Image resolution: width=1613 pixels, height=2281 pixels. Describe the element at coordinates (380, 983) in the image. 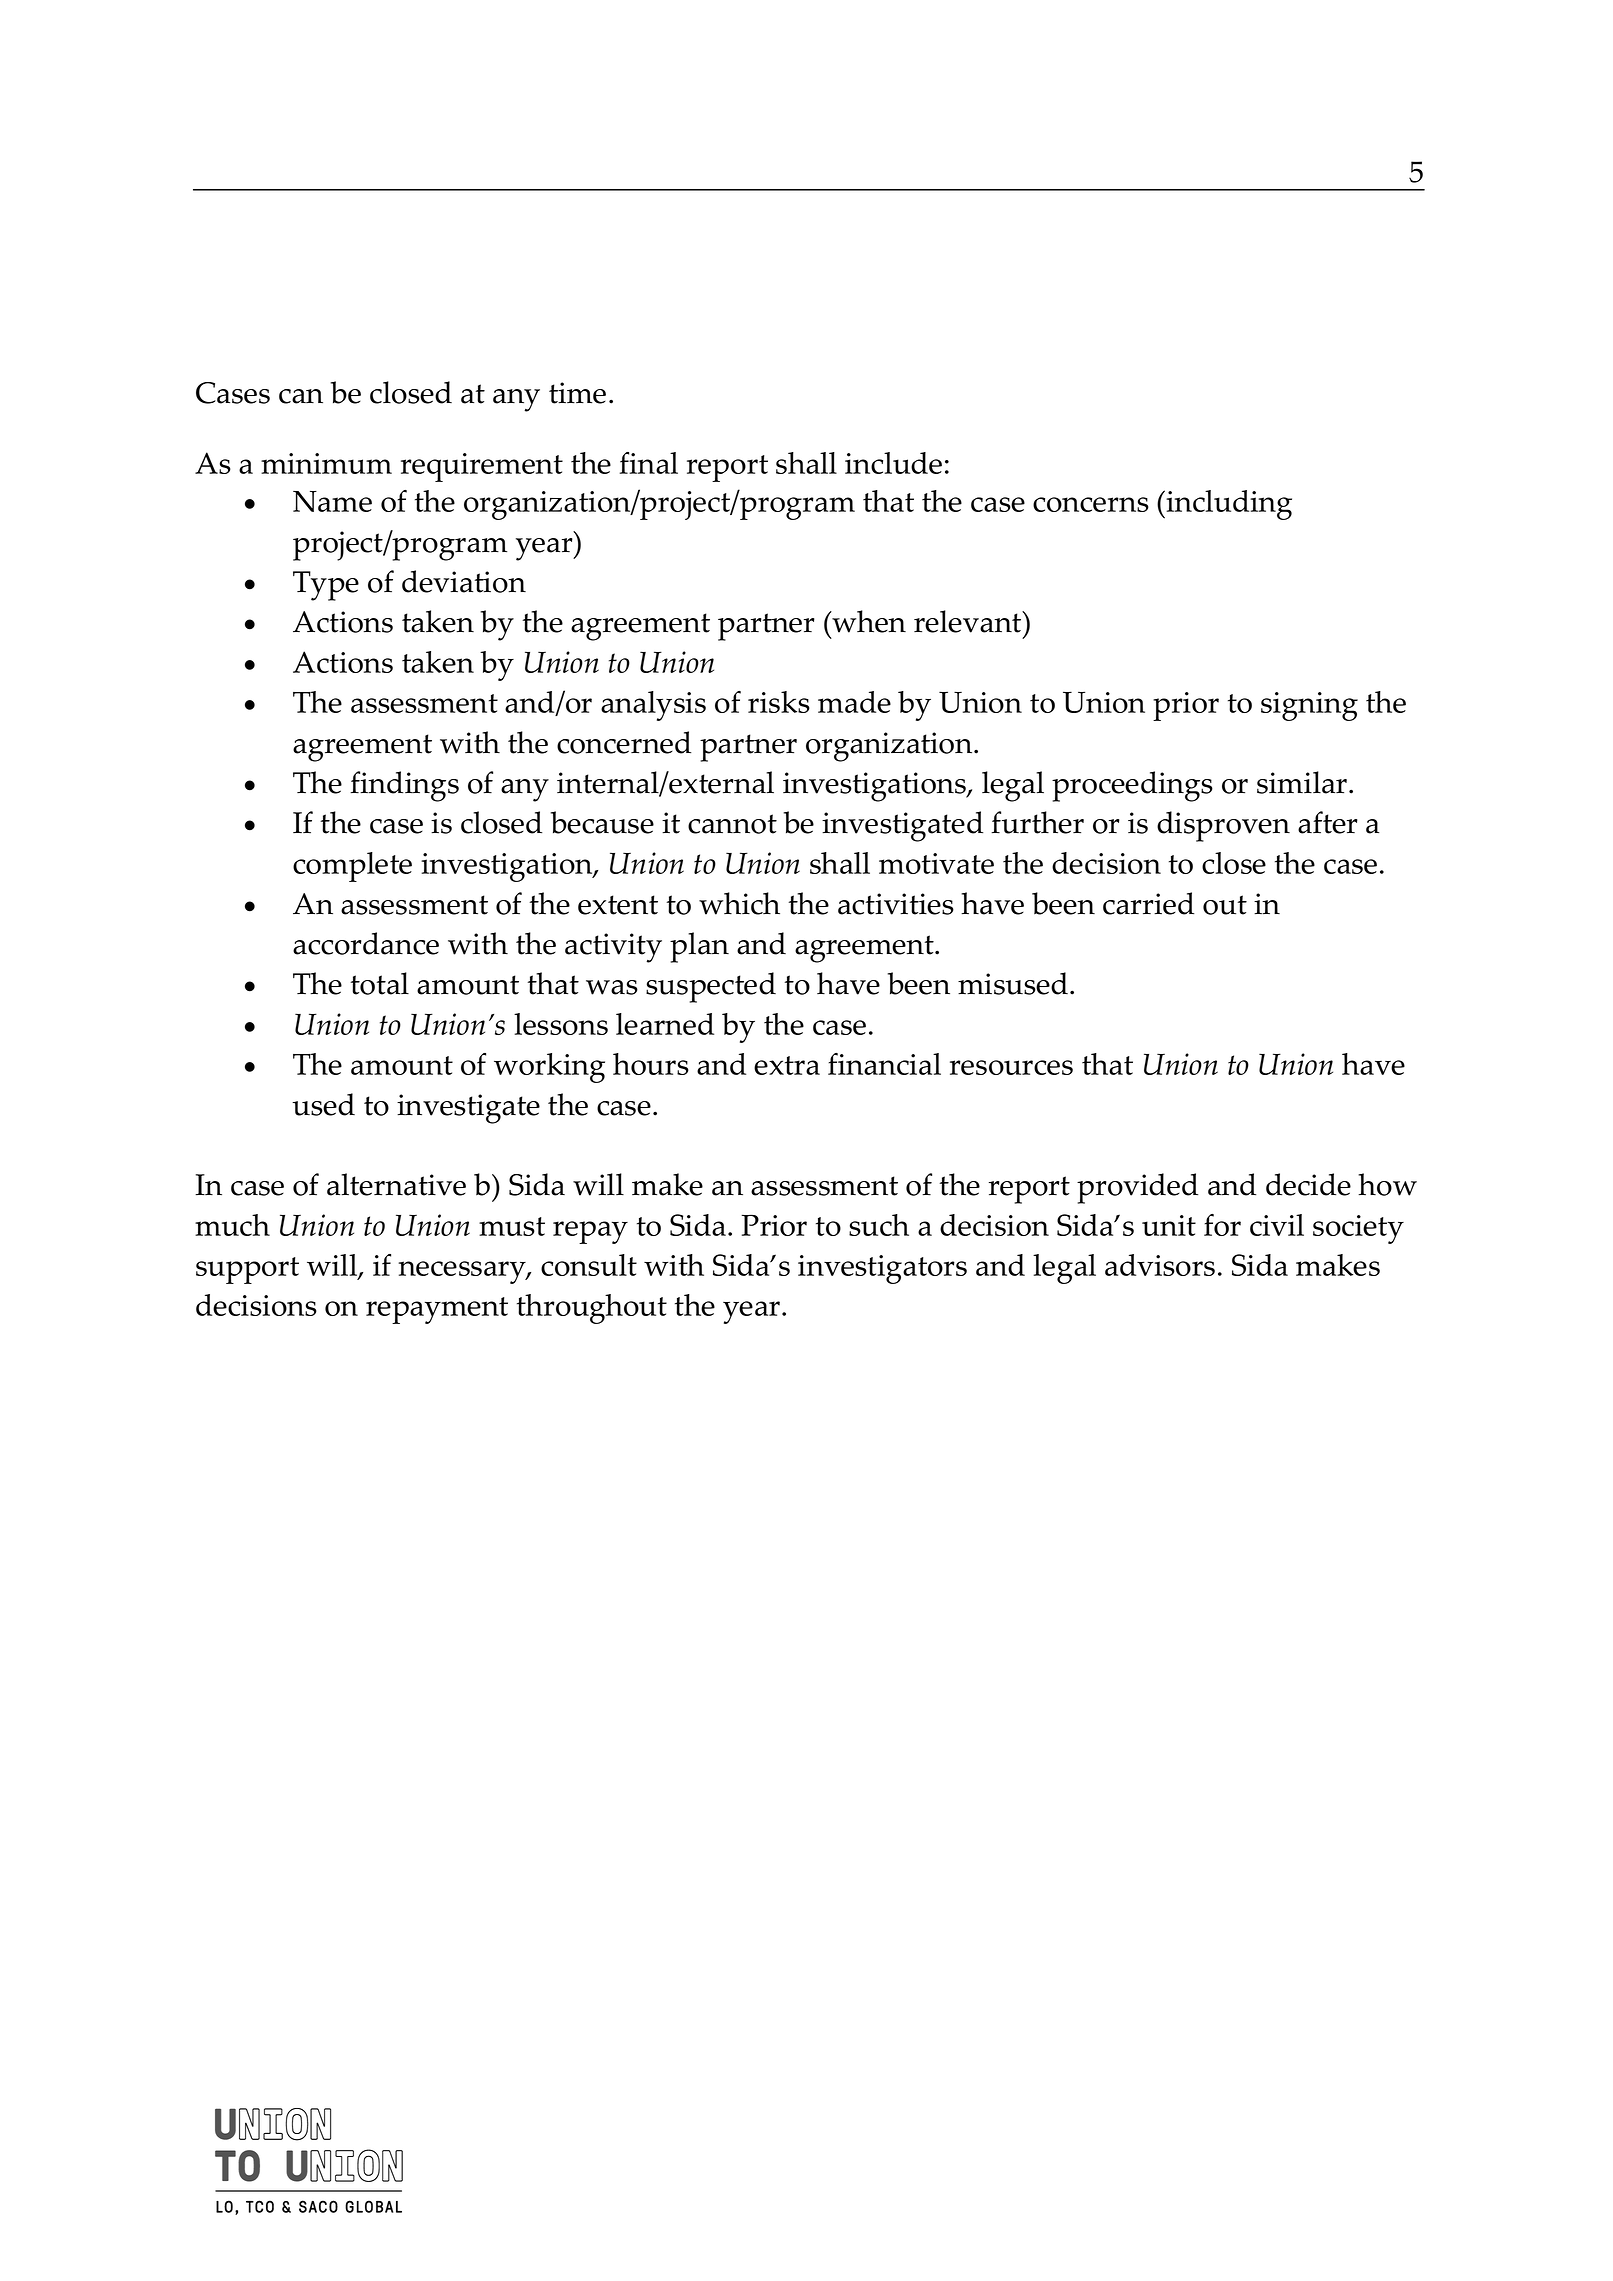

I see `total` at that location.
